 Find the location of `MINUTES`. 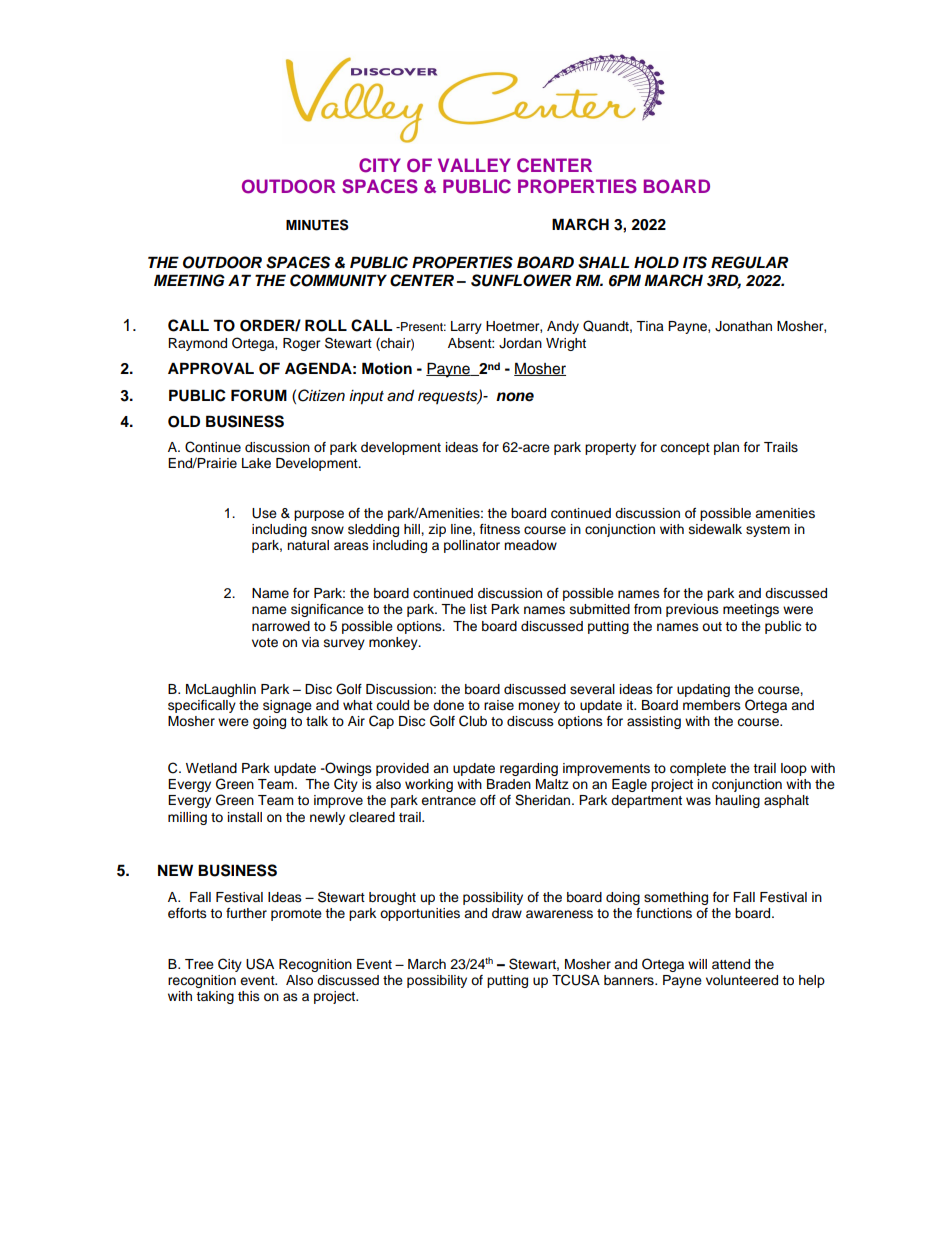

MINUTES is located at coordinates (317, 225).
